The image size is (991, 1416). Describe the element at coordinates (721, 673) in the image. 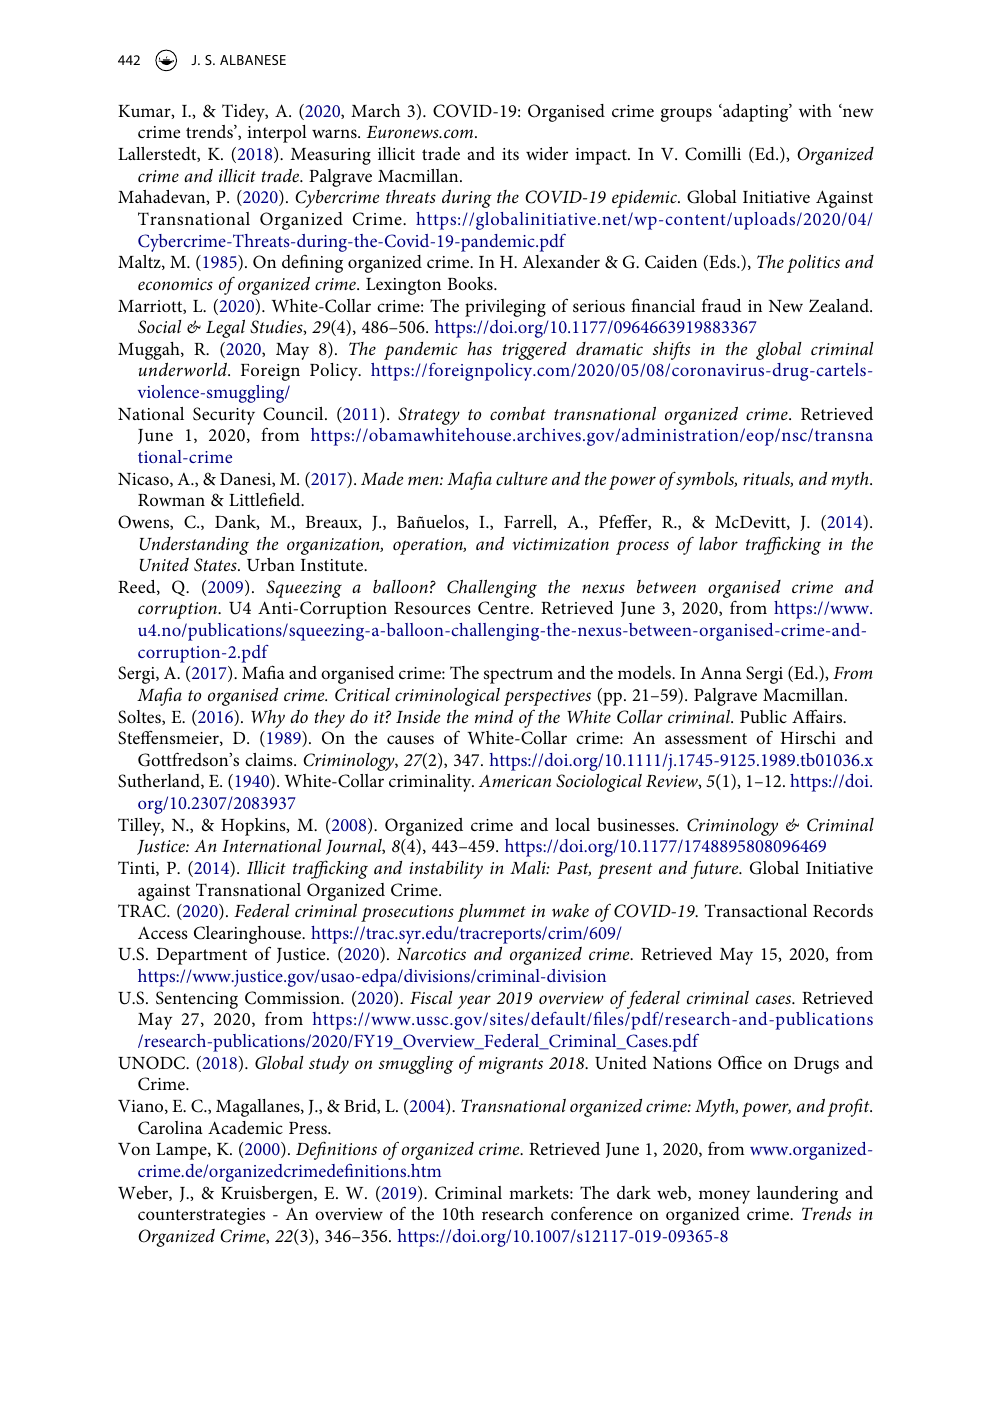

I see `Anna` at that location.
